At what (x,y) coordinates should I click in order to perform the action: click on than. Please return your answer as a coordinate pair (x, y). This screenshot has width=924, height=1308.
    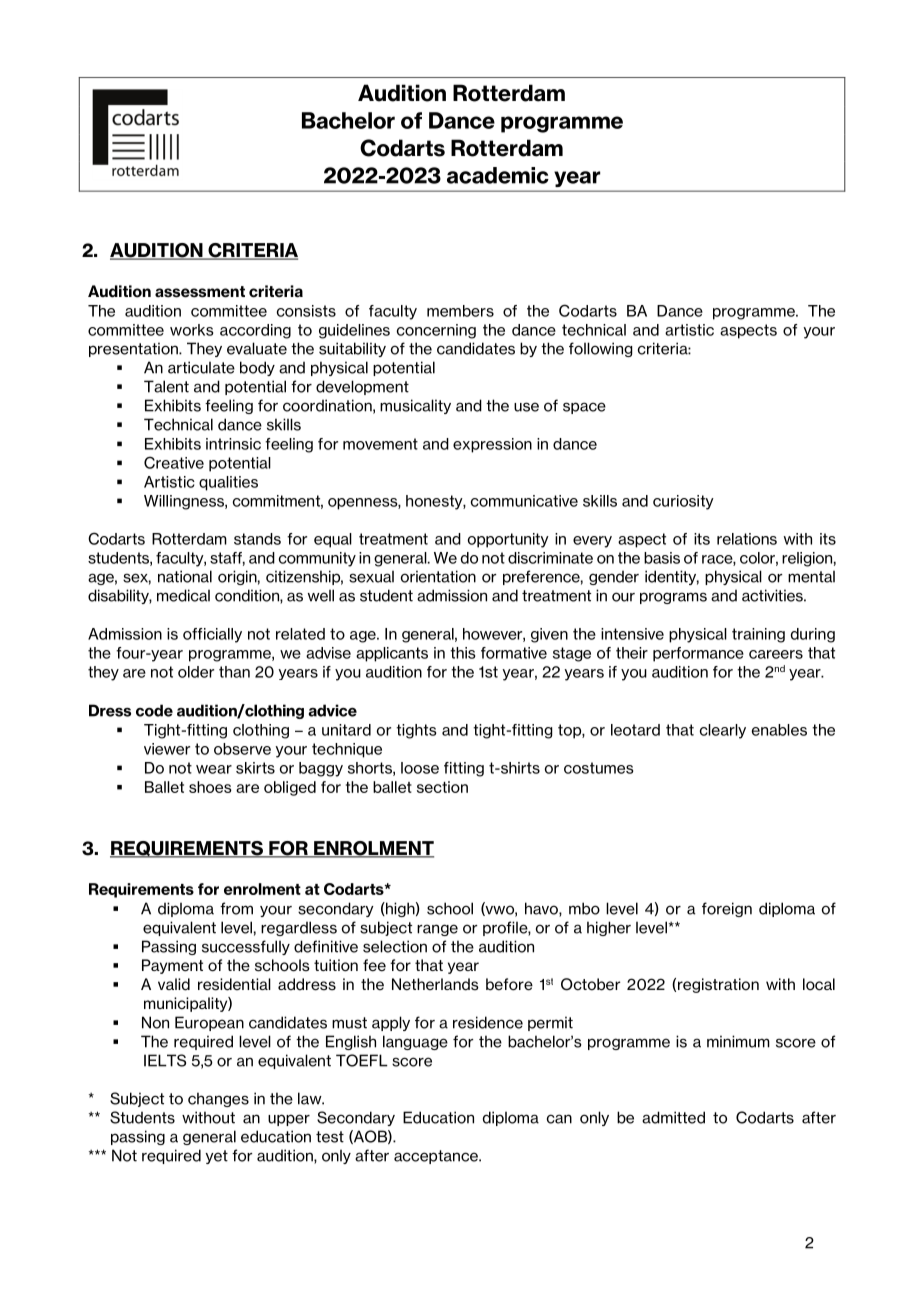
    Looking at the image, I should click on (234, 672).
